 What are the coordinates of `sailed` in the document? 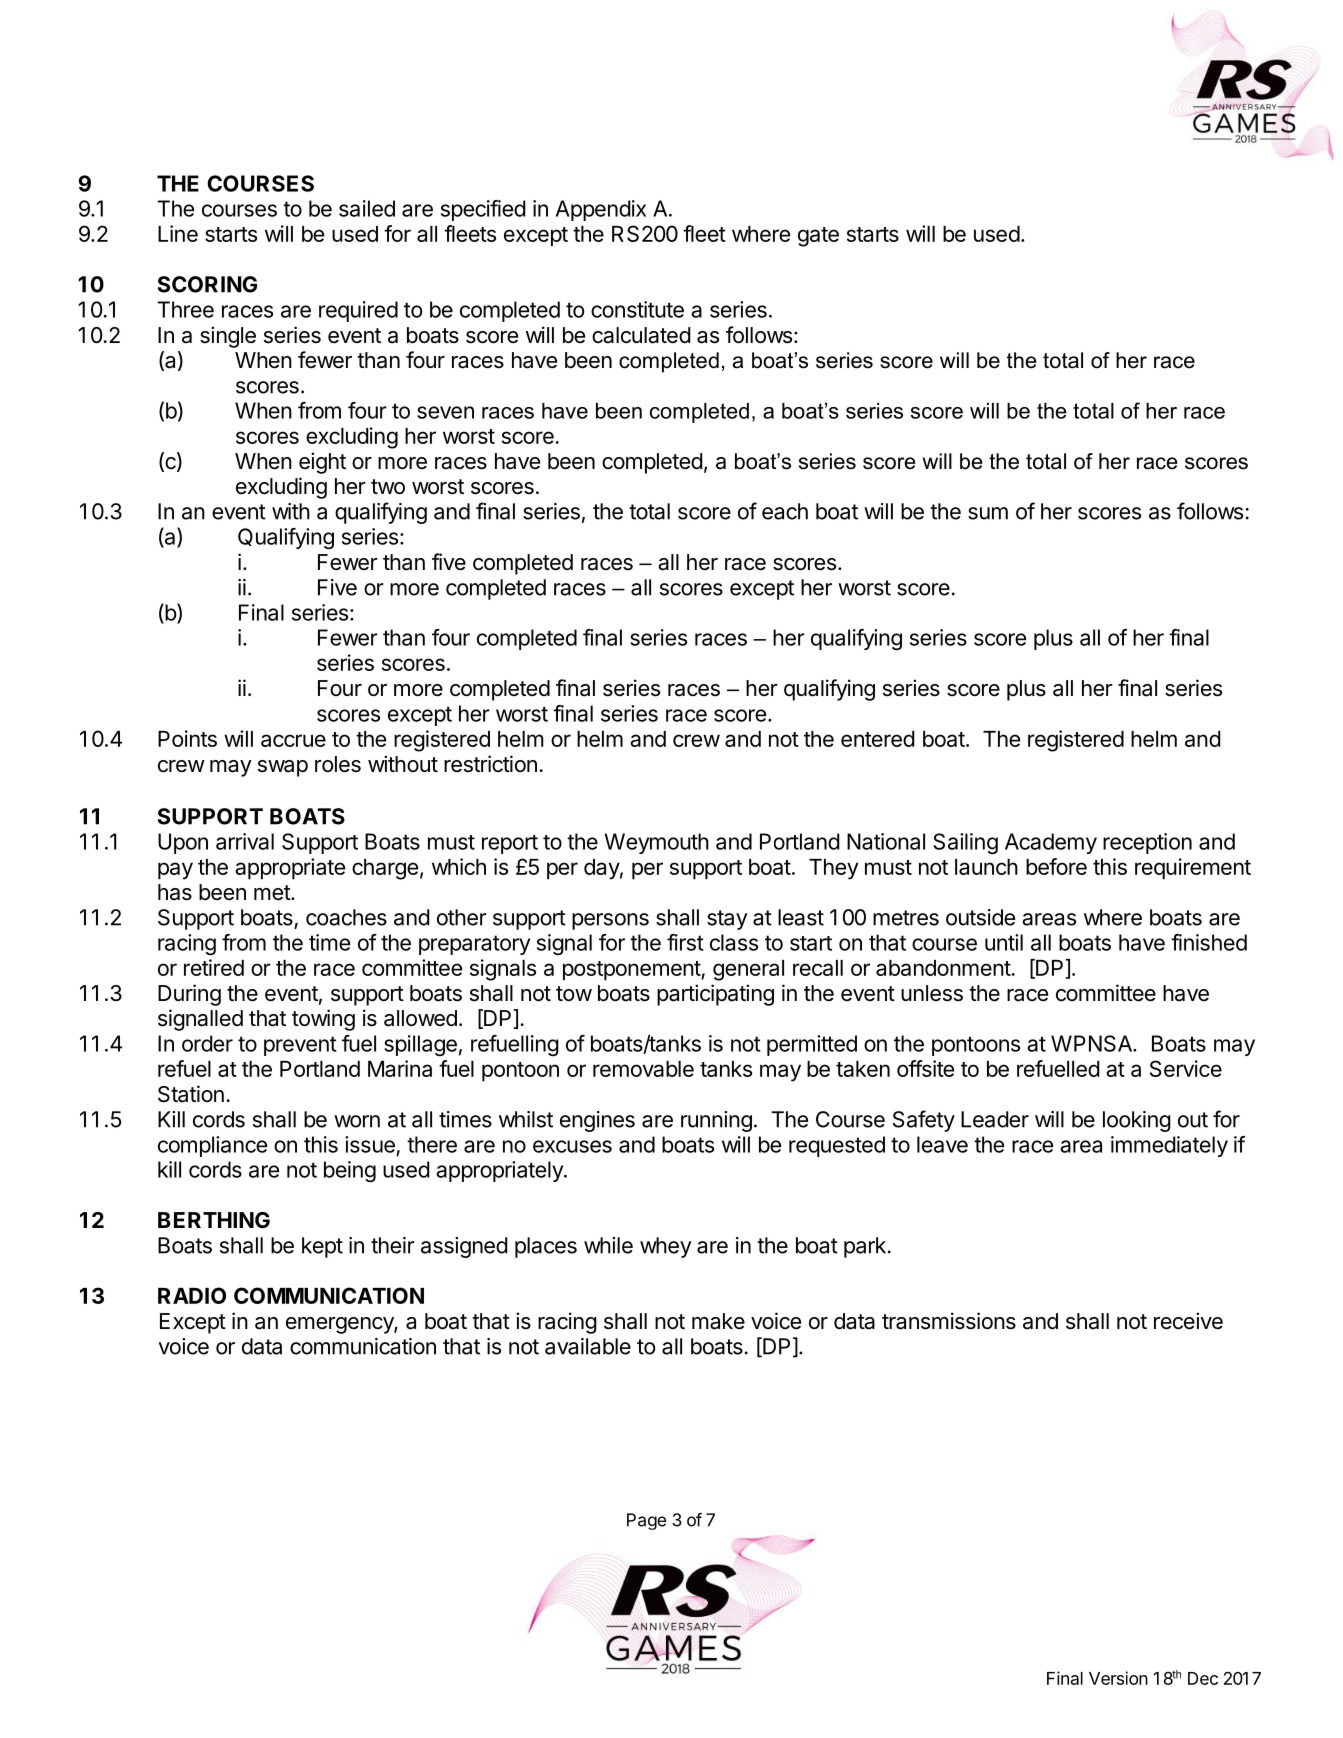 It's located at (367, 208).
